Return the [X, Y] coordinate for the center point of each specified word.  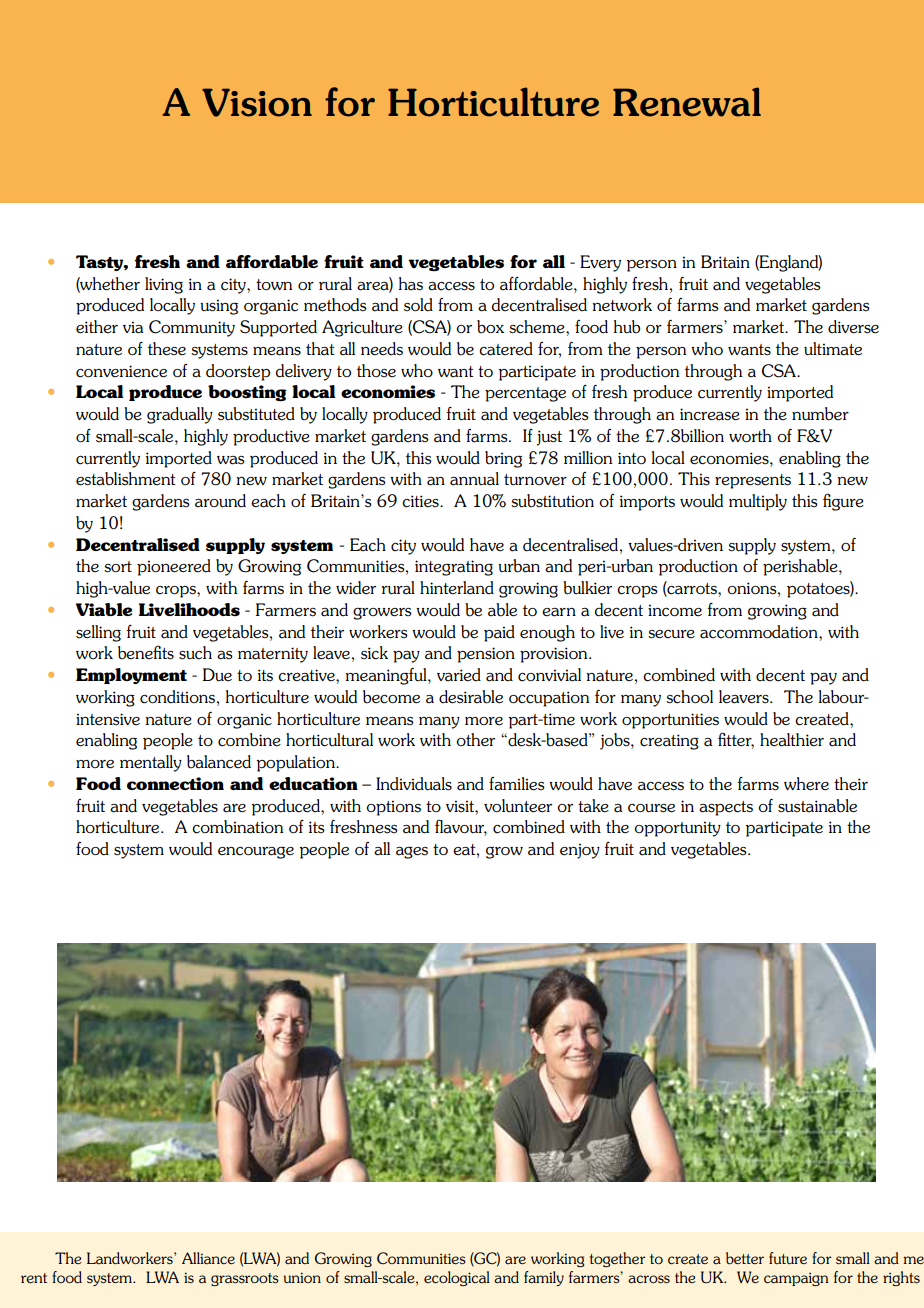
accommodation [760, 632]
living [164, 285]
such [195, 653]
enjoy [580, 851]
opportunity [677, 829]
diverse [853, 327]
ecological [457, 1278]
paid [499, 633]
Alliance [208, 1258]
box [490, 327]
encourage [256, 852]
